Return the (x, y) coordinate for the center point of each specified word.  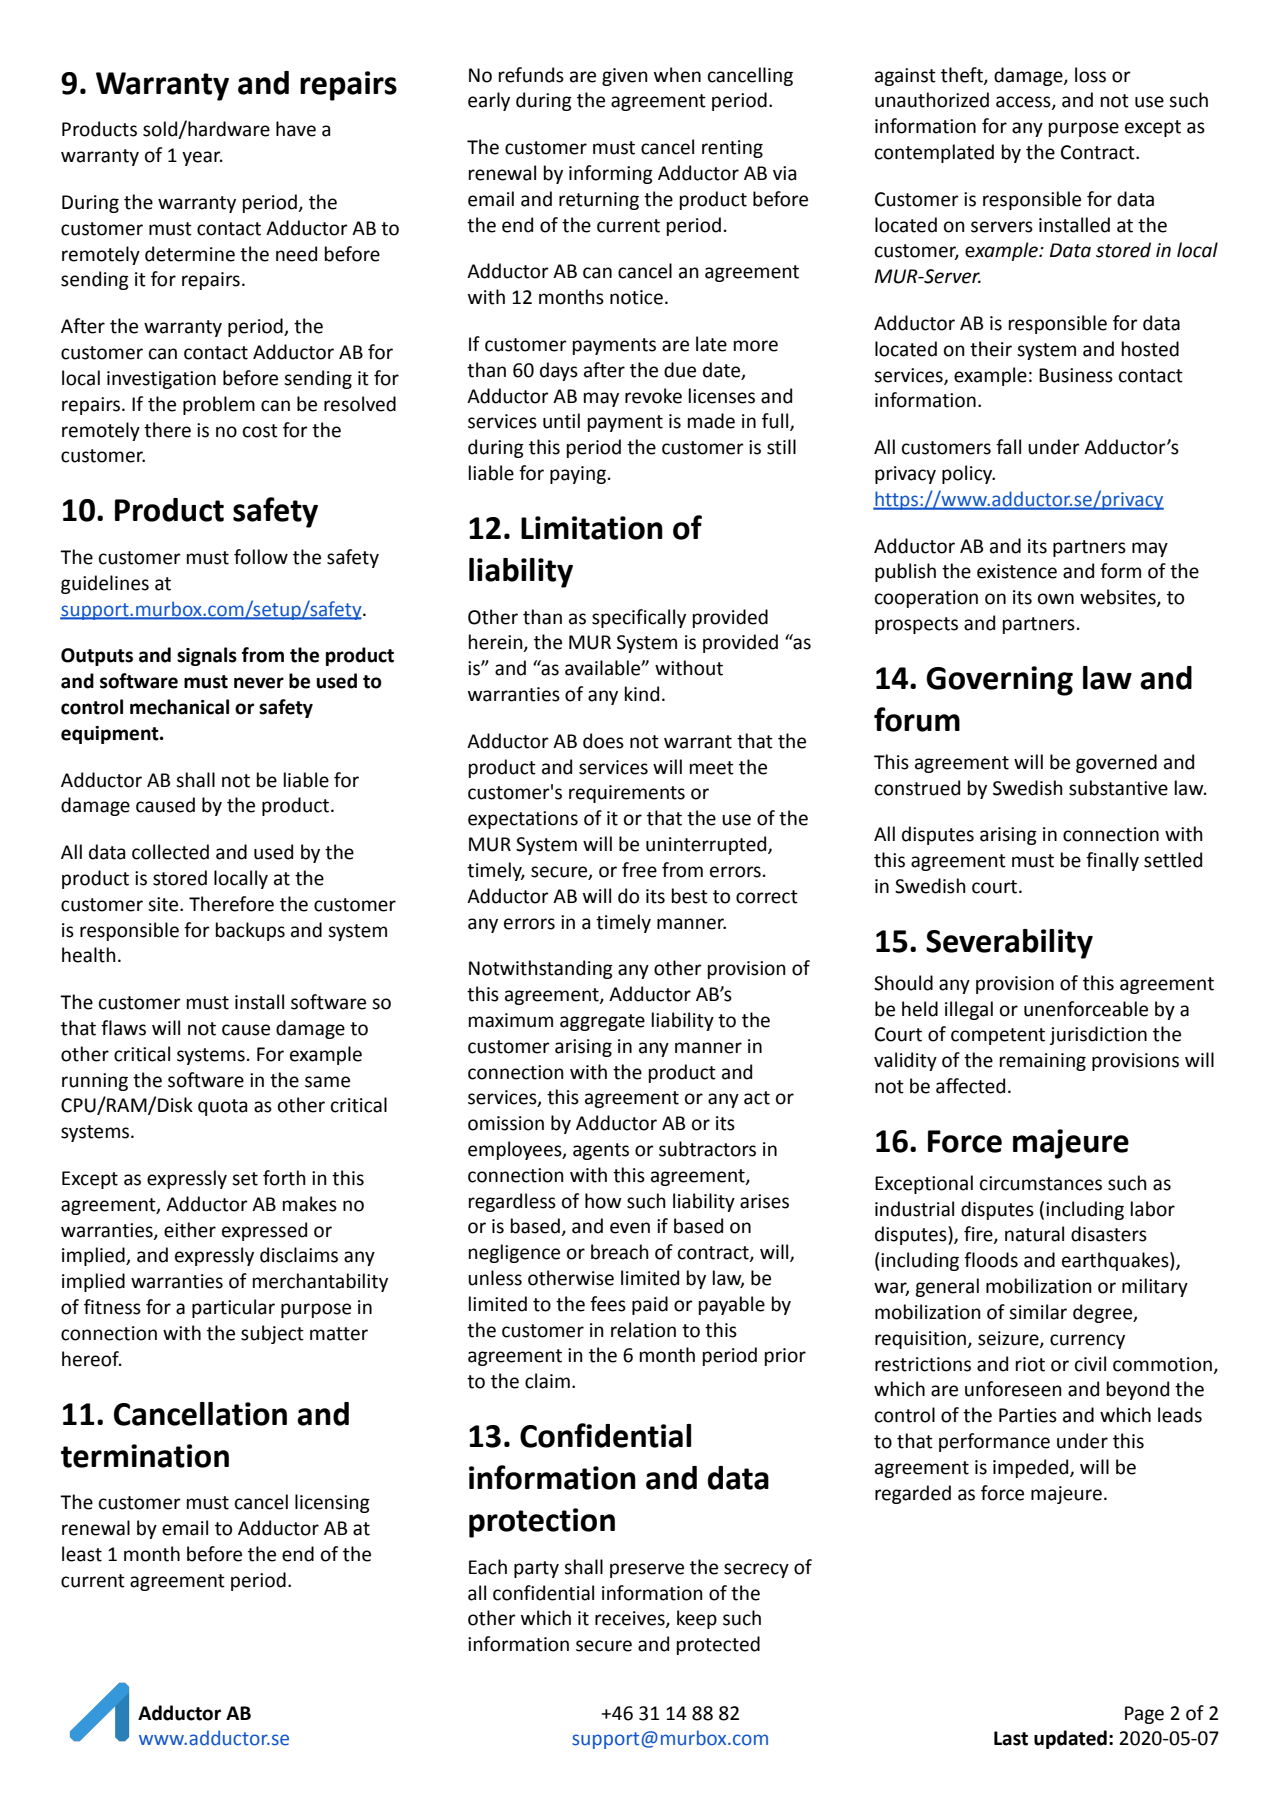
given (625, 77)
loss (1090, 75)
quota (223, 1107)
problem (219, 405)
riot (1030, 1364)
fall (1008, 447)
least (82, 1554)
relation (643, 1330)
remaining (1043, 1062)
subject (272, 1334)
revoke (653, 396)
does (603, 741)
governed (1116, 763)
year (202, 158)
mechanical (179, 707)
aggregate (602, 1022)
